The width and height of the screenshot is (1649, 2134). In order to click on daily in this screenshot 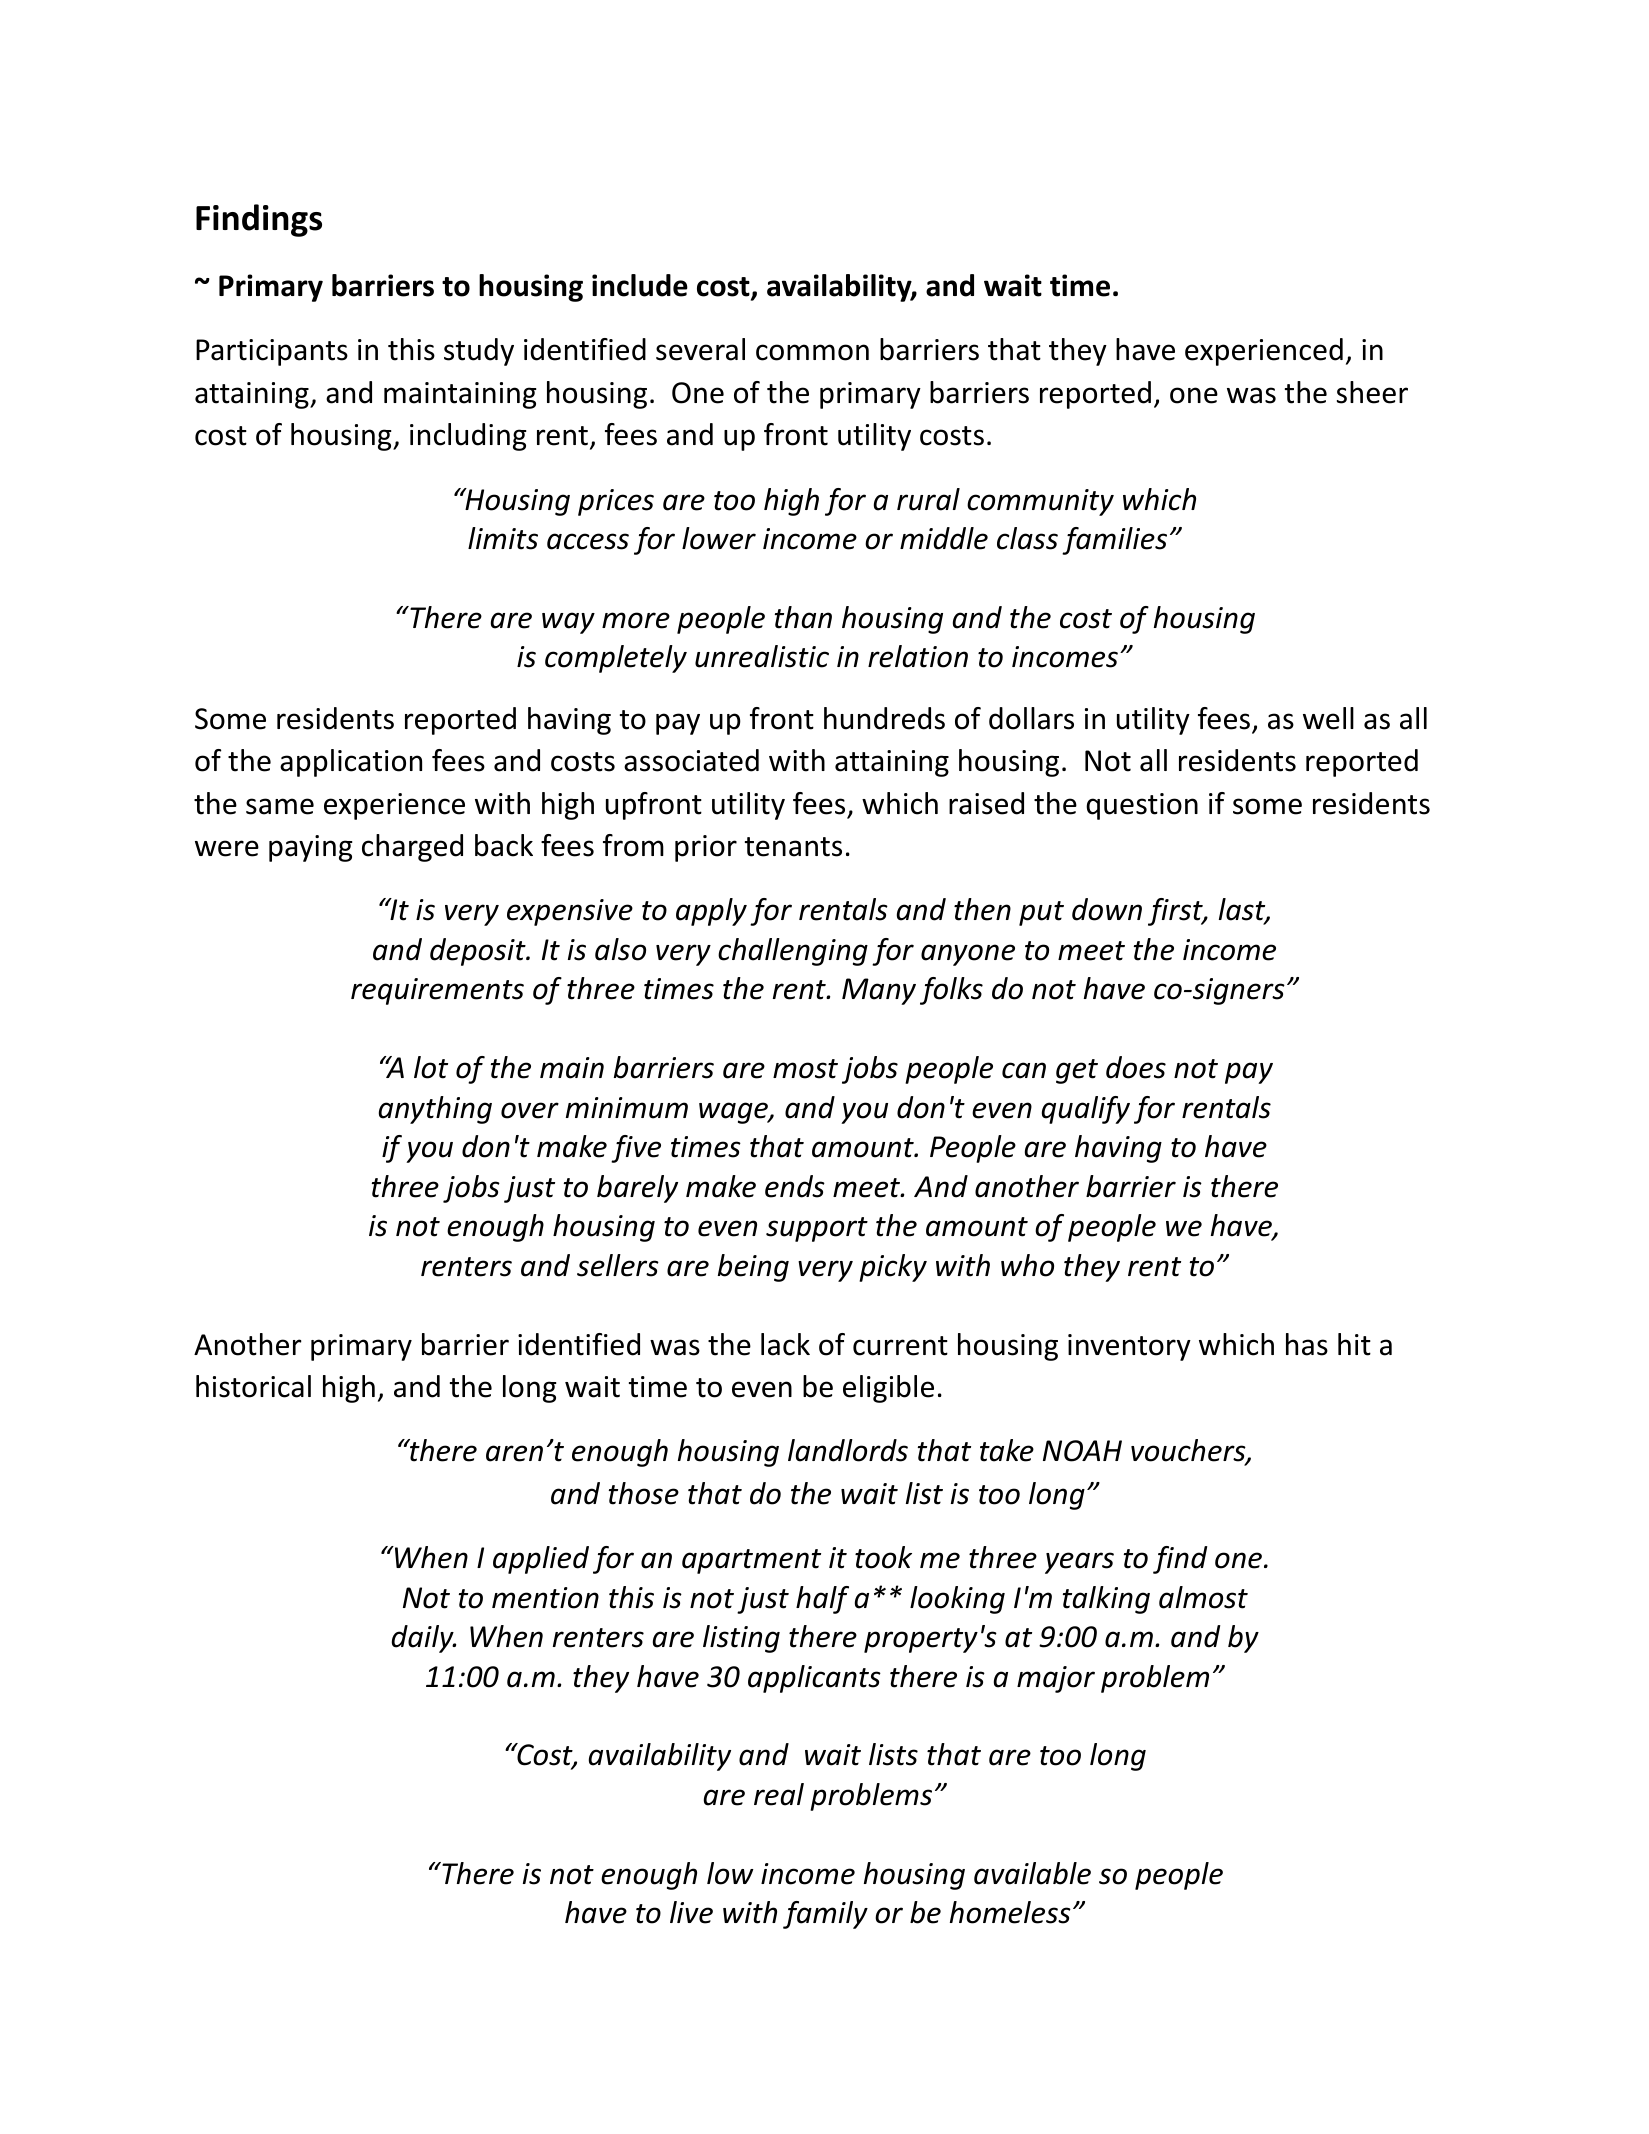, I will do `click(423, 1639)`.
